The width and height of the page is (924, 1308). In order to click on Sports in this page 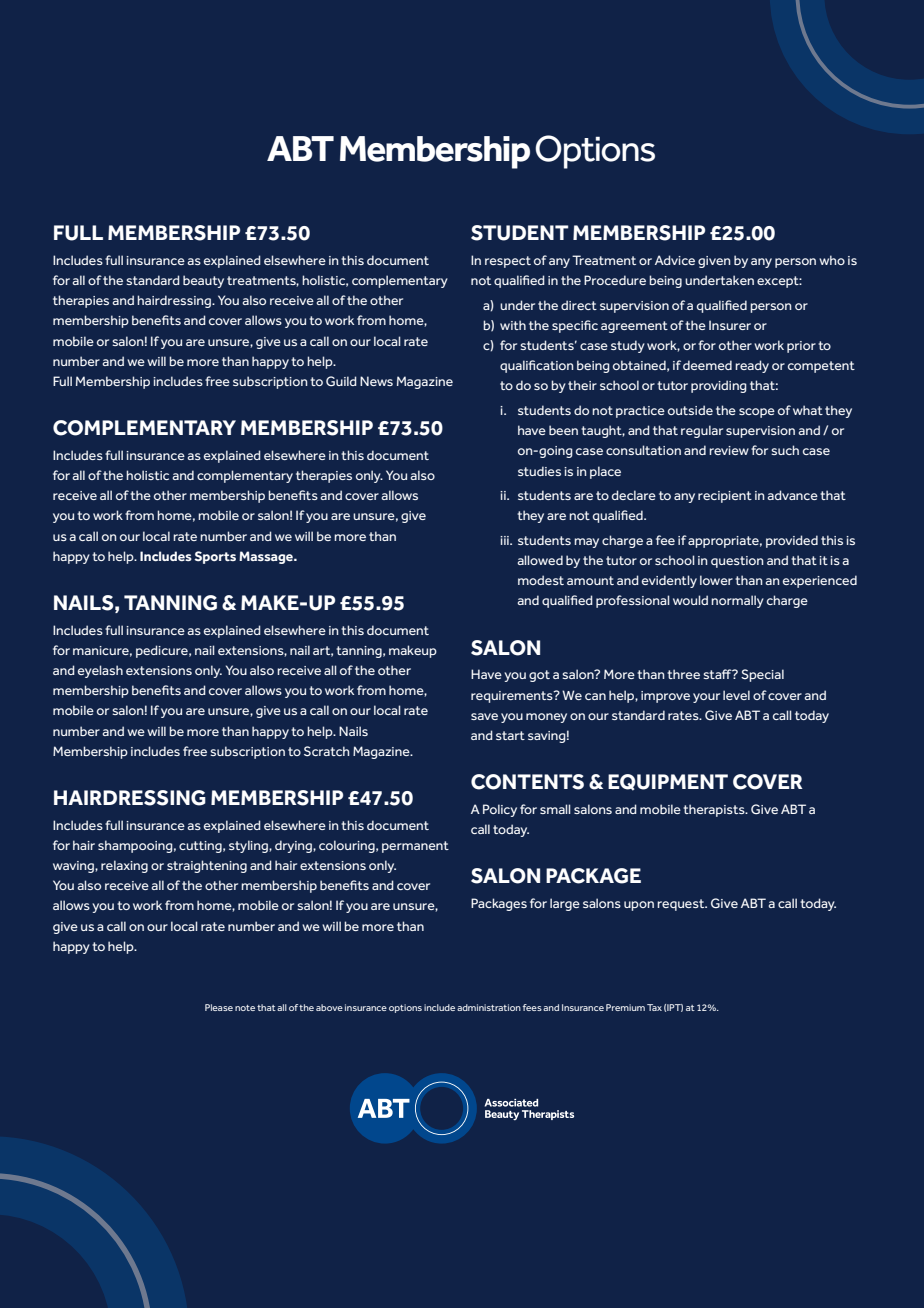, I will do `click(215, 557)`.
